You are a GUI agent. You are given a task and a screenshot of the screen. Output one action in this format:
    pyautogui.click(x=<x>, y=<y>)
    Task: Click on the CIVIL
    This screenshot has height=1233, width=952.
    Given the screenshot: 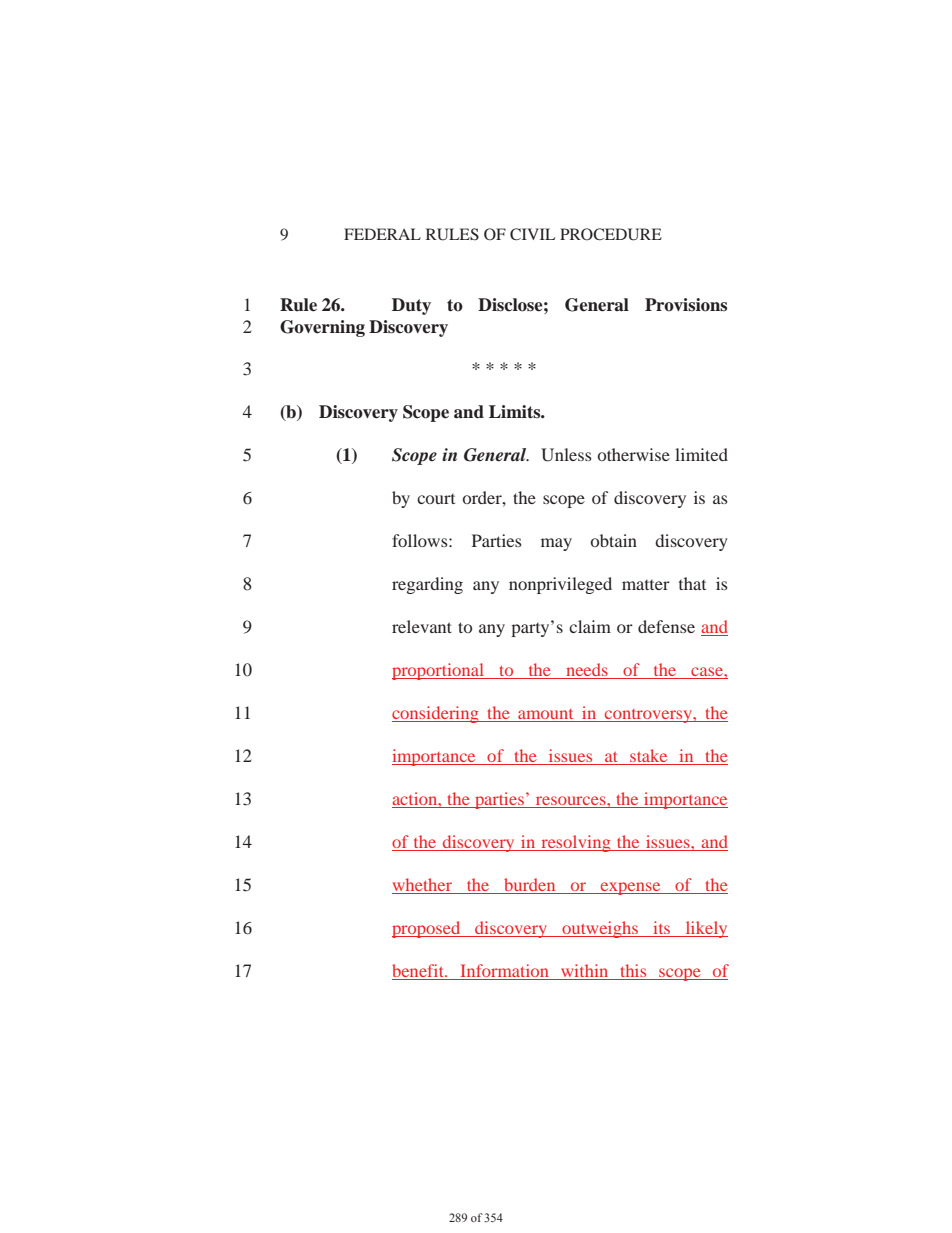 What is the action you would take?
    pyautogui.click(x=532, y=234)
